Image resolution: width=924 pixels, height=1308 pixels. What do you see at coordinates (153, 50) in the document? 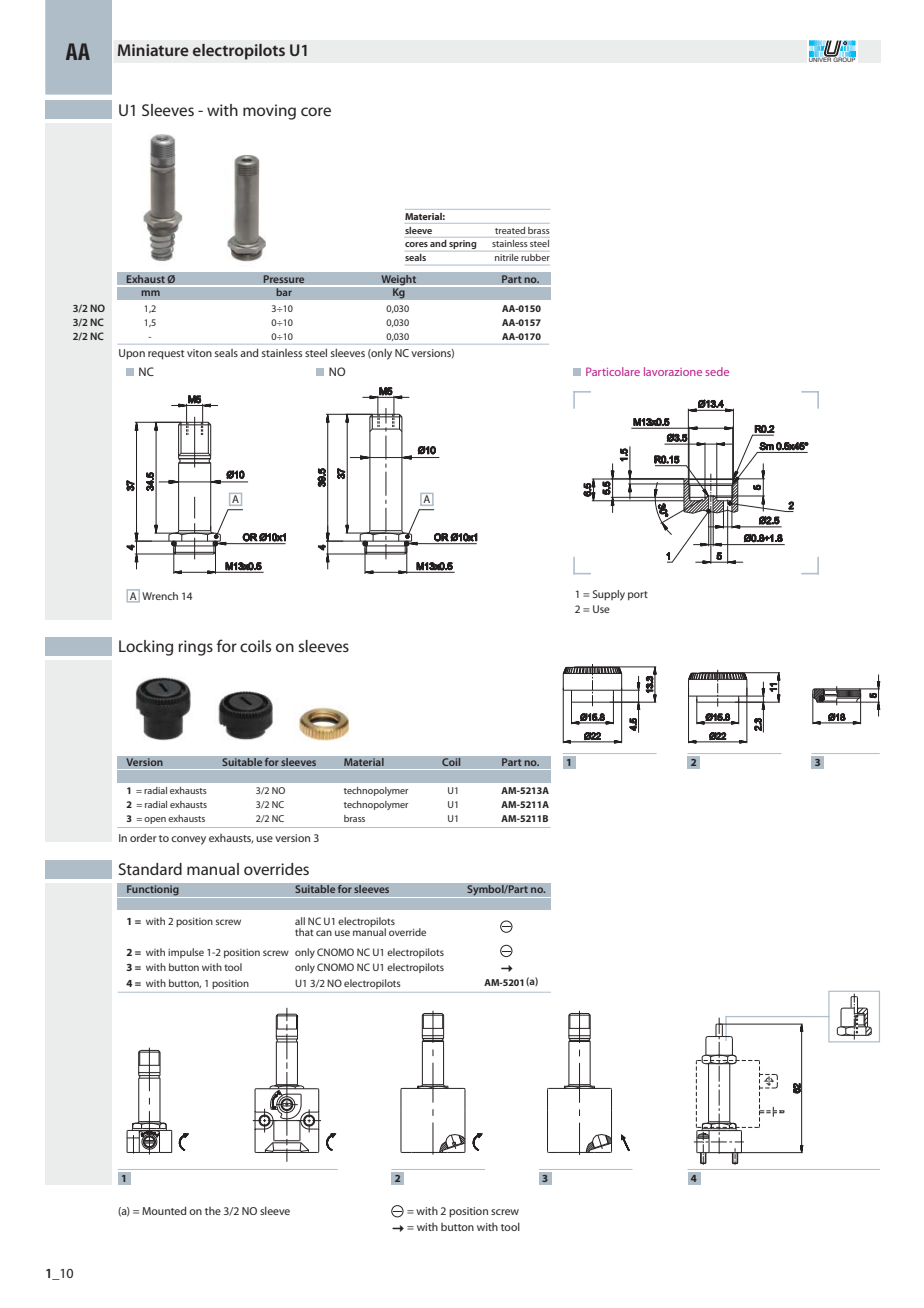
I see `Miniature` at bounding box center [153, 50].
